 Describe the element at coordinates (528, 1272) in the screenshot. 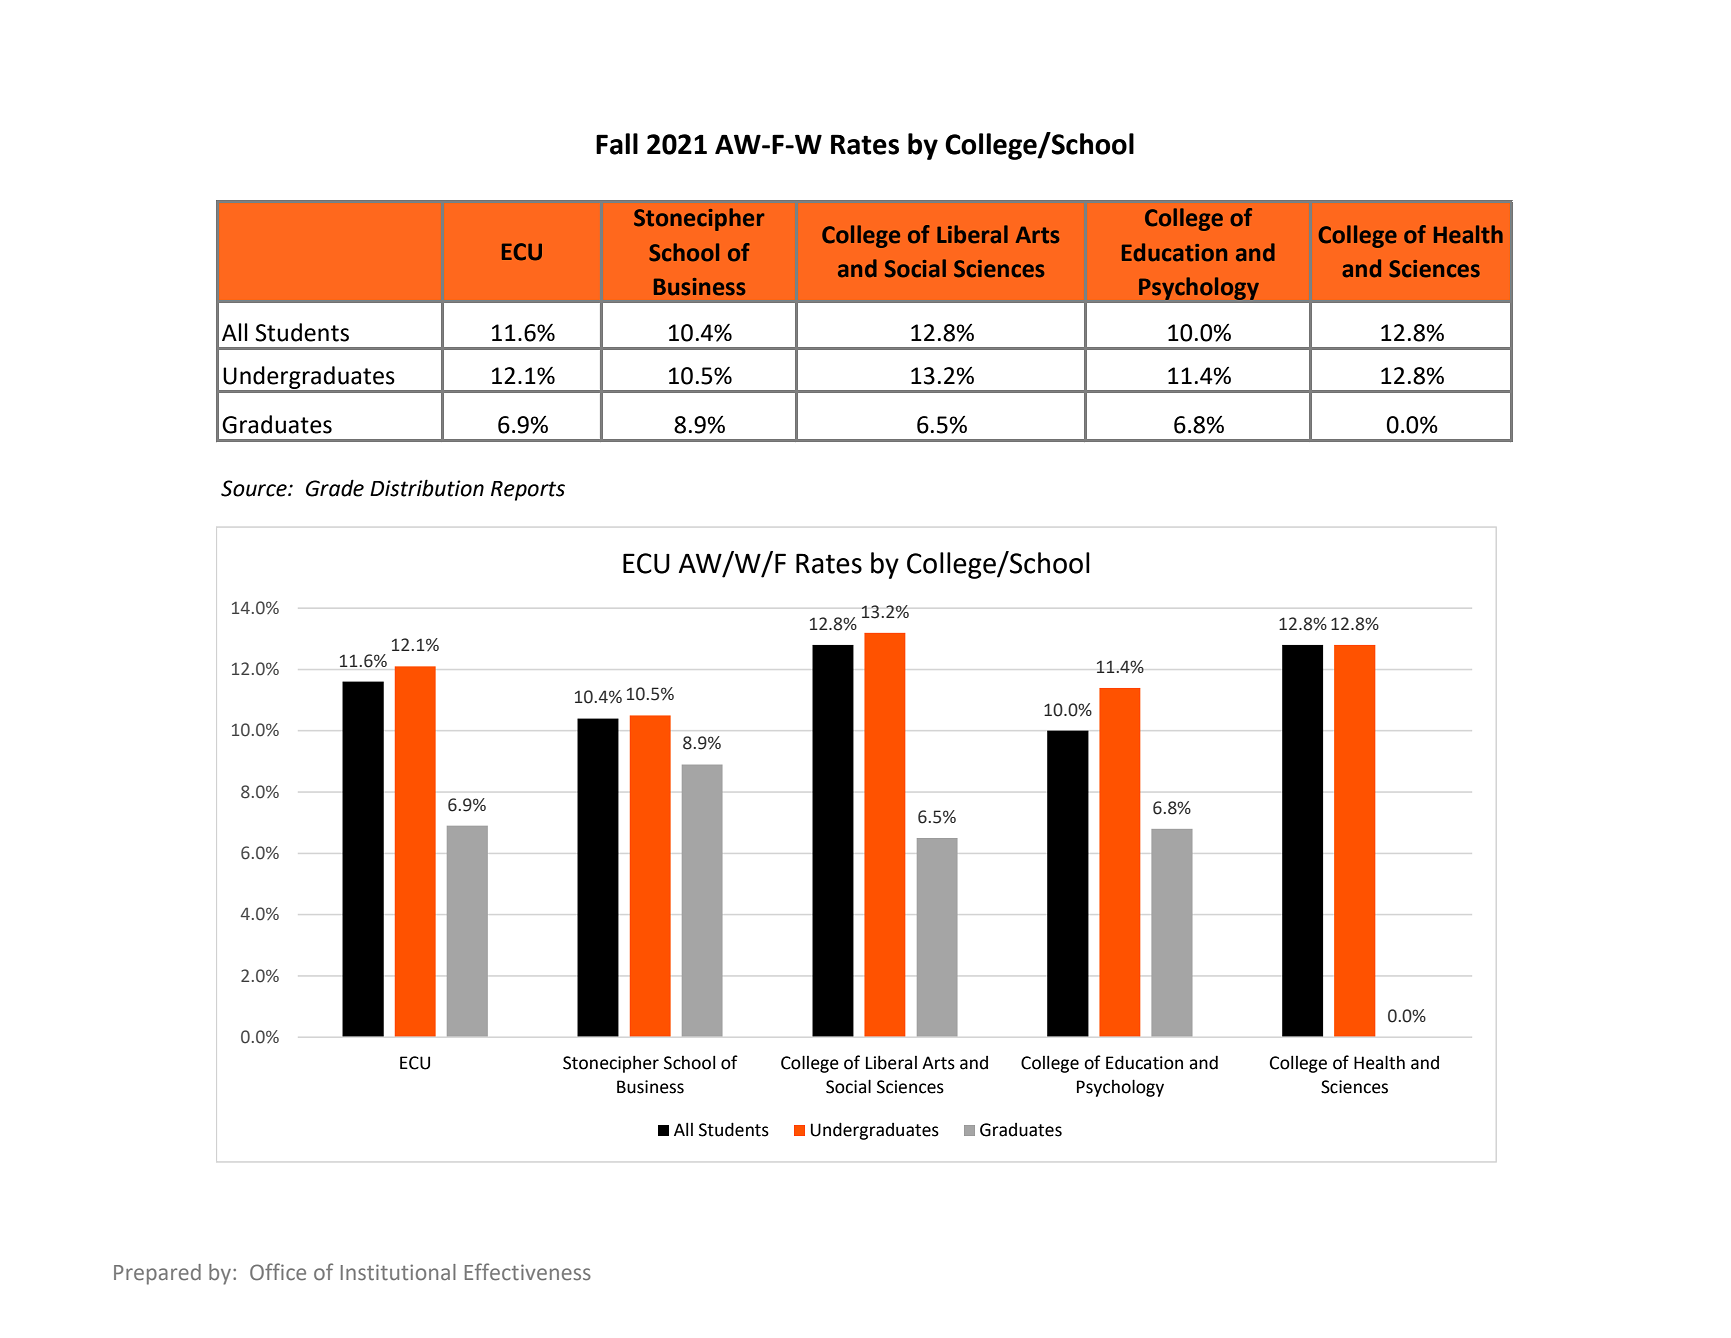

I see `Effectiveness` at that location.
